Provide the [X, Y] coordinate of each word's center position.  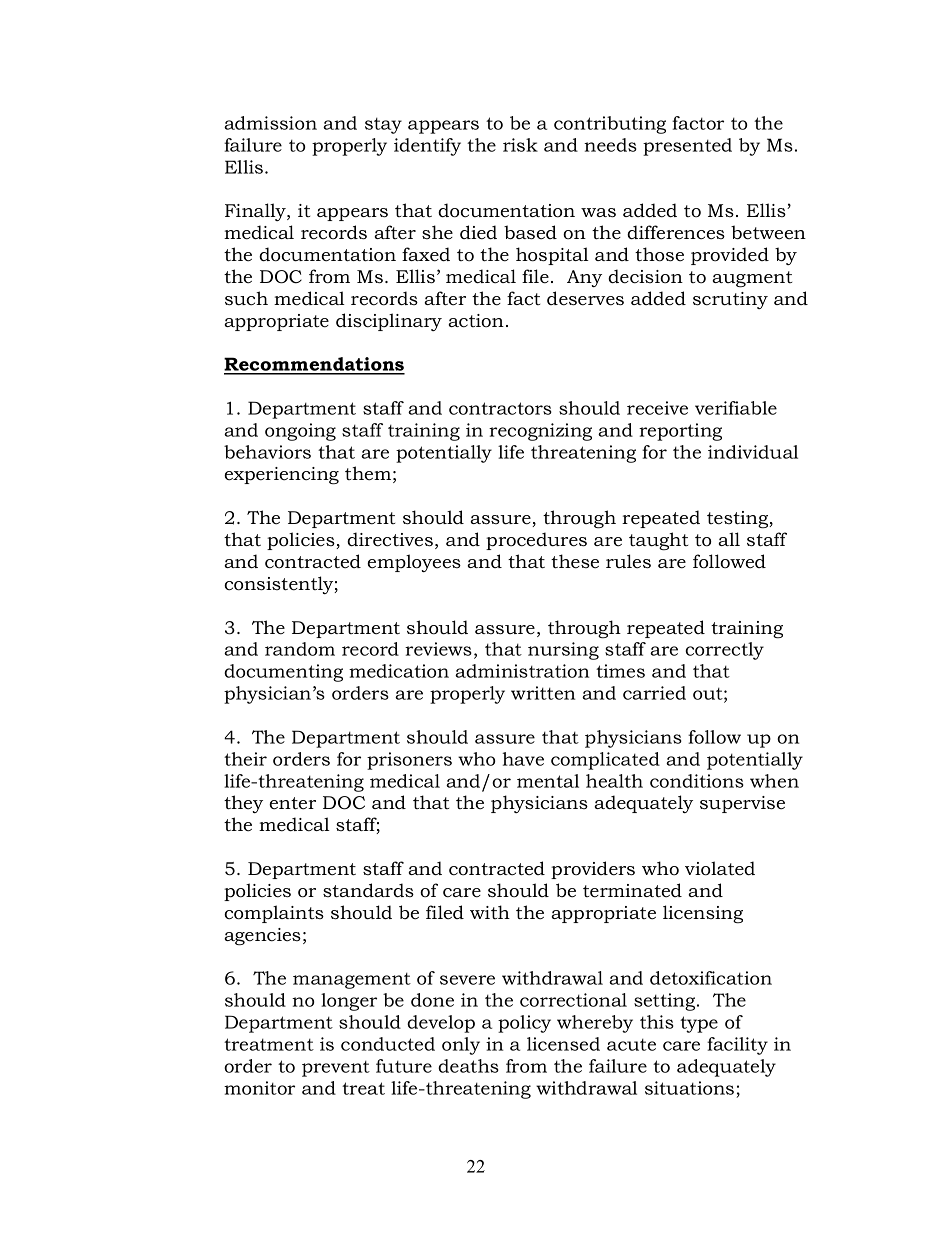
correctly [724, 651]
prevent [336, 1069]
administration [522, 671]
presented [687, 147]
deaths [468, 1066]
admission [270, 123]
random [300, 649]
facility [737, 1046]
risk [520, 145]
